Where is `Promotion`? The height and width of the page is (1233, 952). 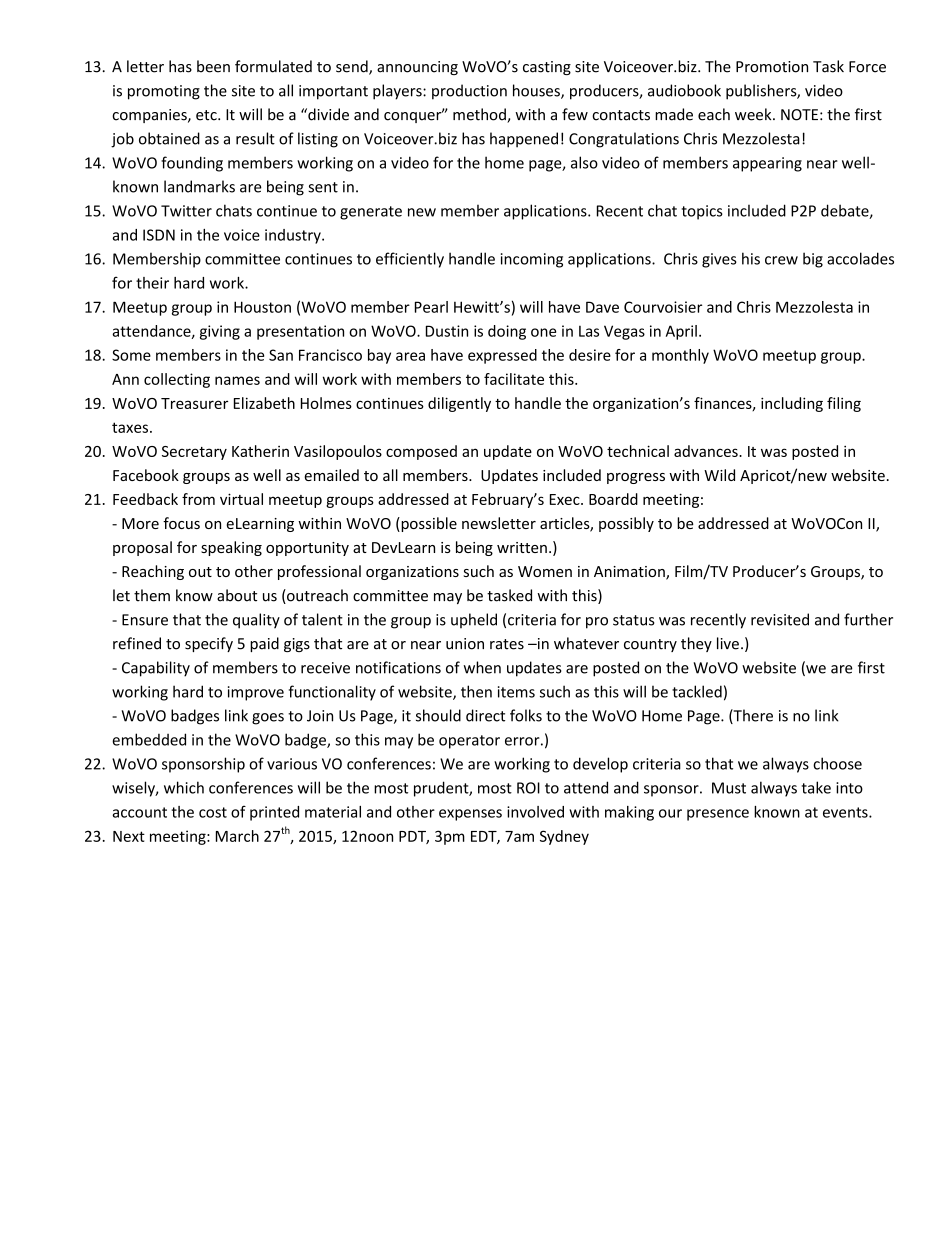 Promotion is located at coordinates (772, 67).
